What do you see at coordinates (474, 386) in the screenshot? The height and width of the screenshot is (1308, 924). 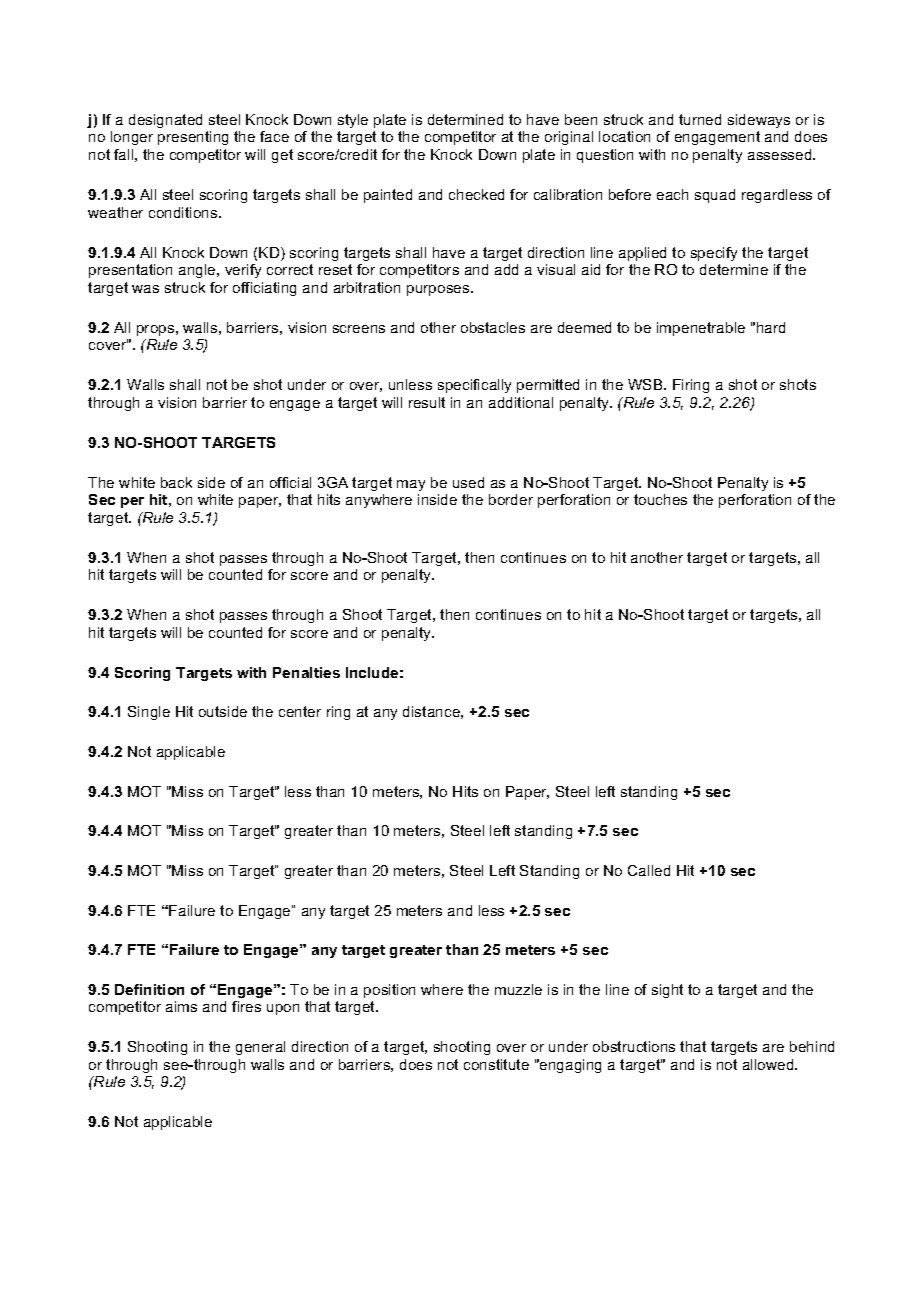 I see `specifically` at bounding box center [474, 386].
